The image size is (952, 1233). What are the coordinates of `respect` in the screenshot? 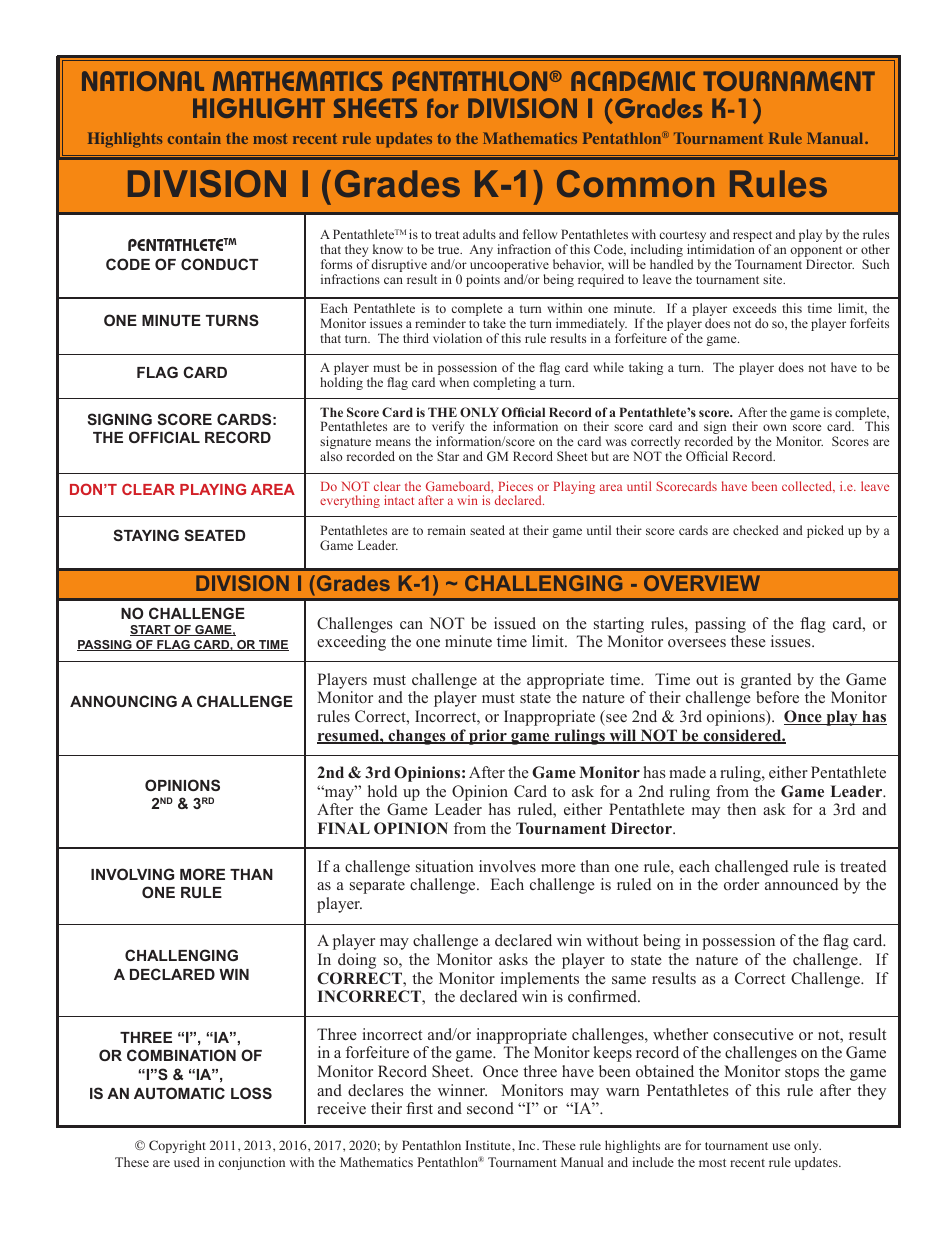 It's located at (752, 238).
